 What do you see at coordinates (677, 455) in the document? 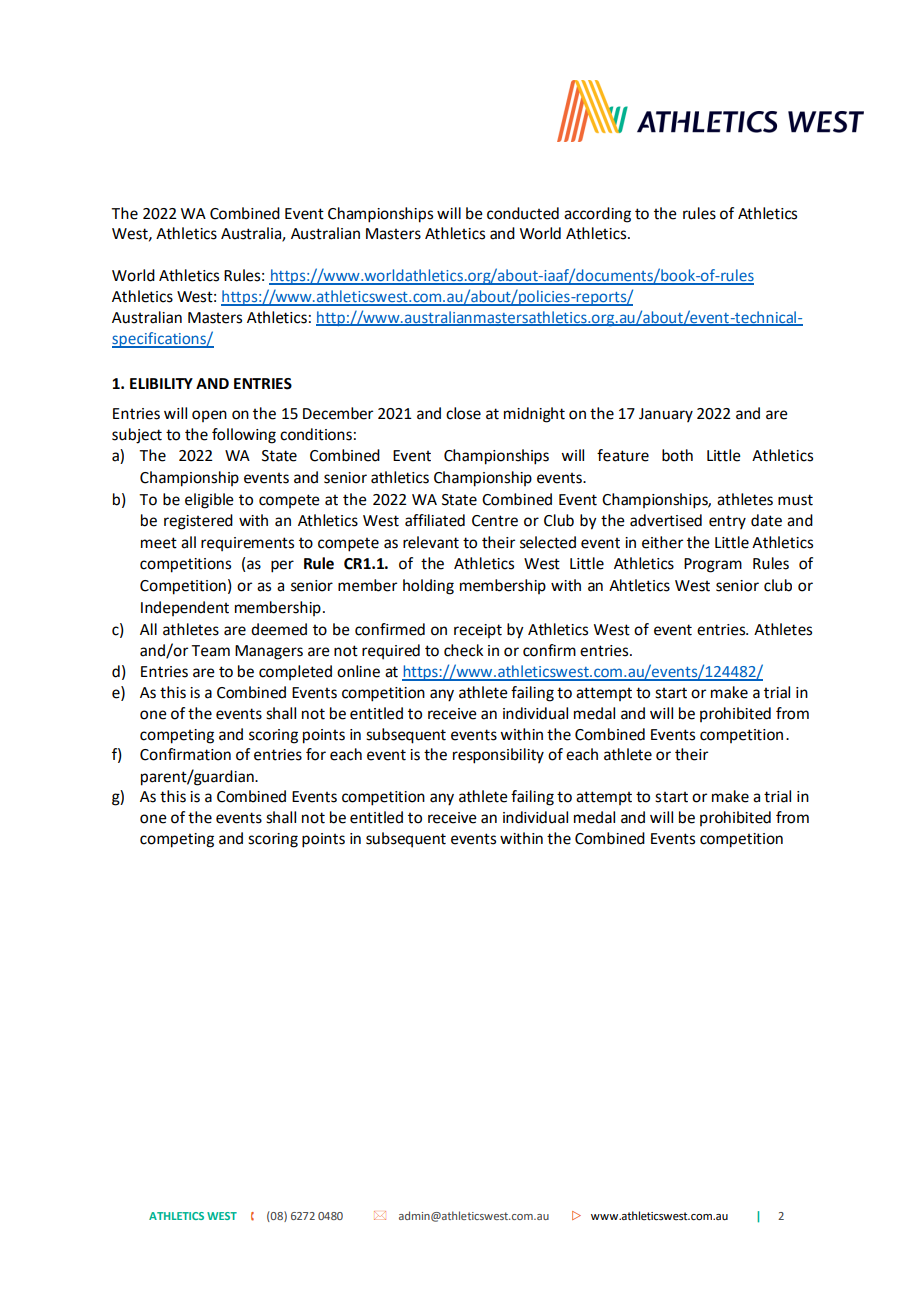
I see `both` at bounding box center [677, 455].
